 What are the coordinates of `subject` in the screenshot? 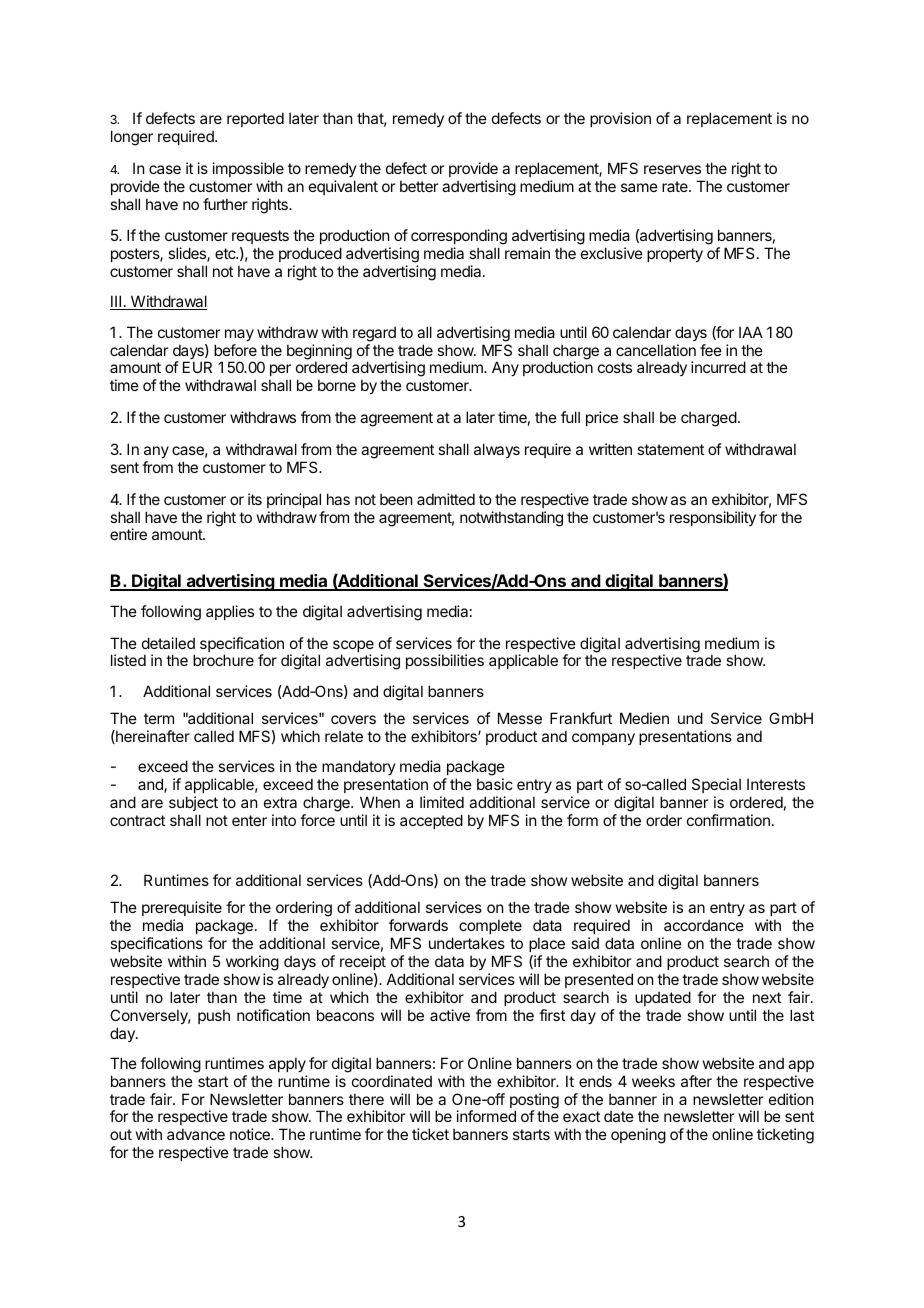 It's located at (193, 803).
